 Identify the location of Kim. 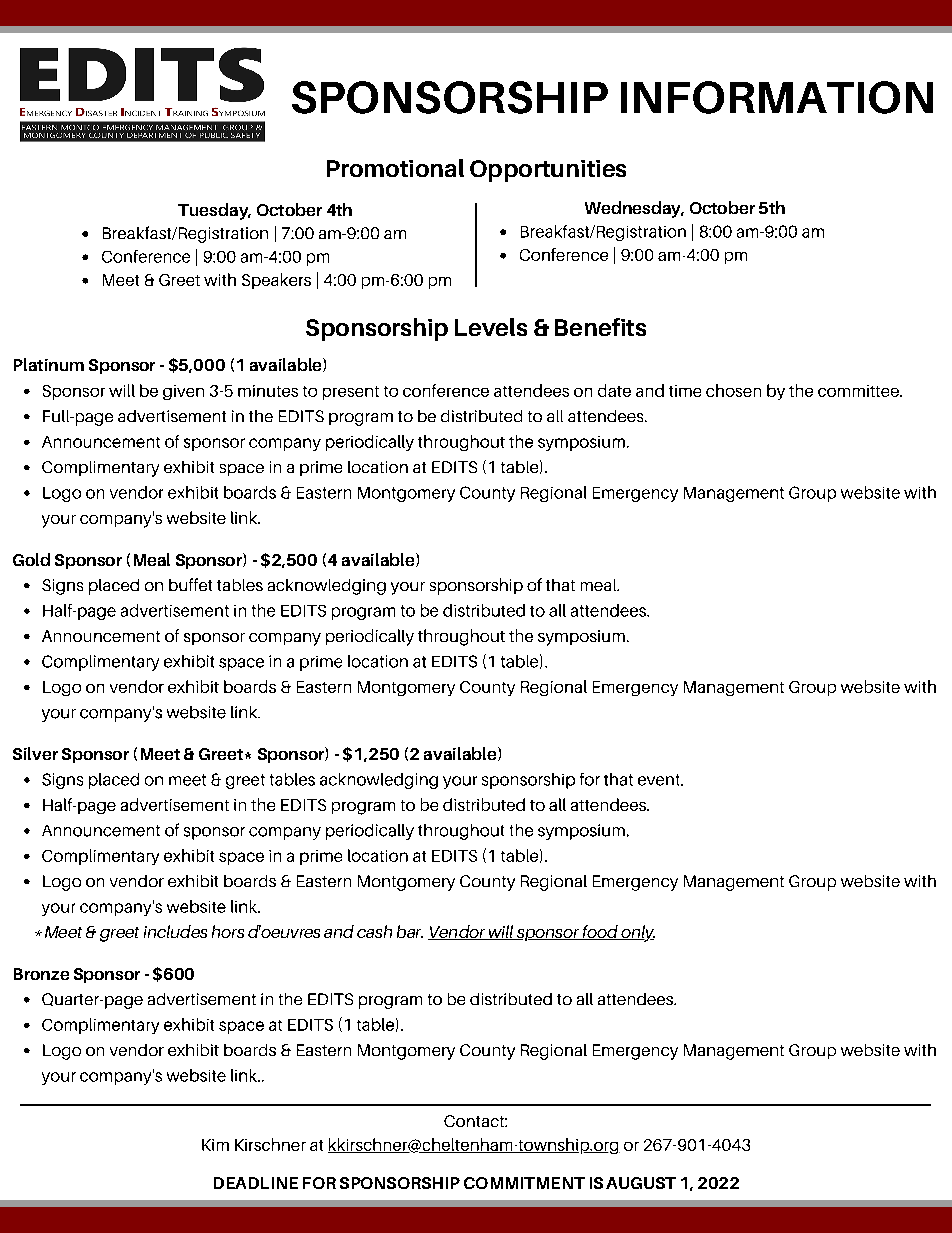
(215, 1145).
